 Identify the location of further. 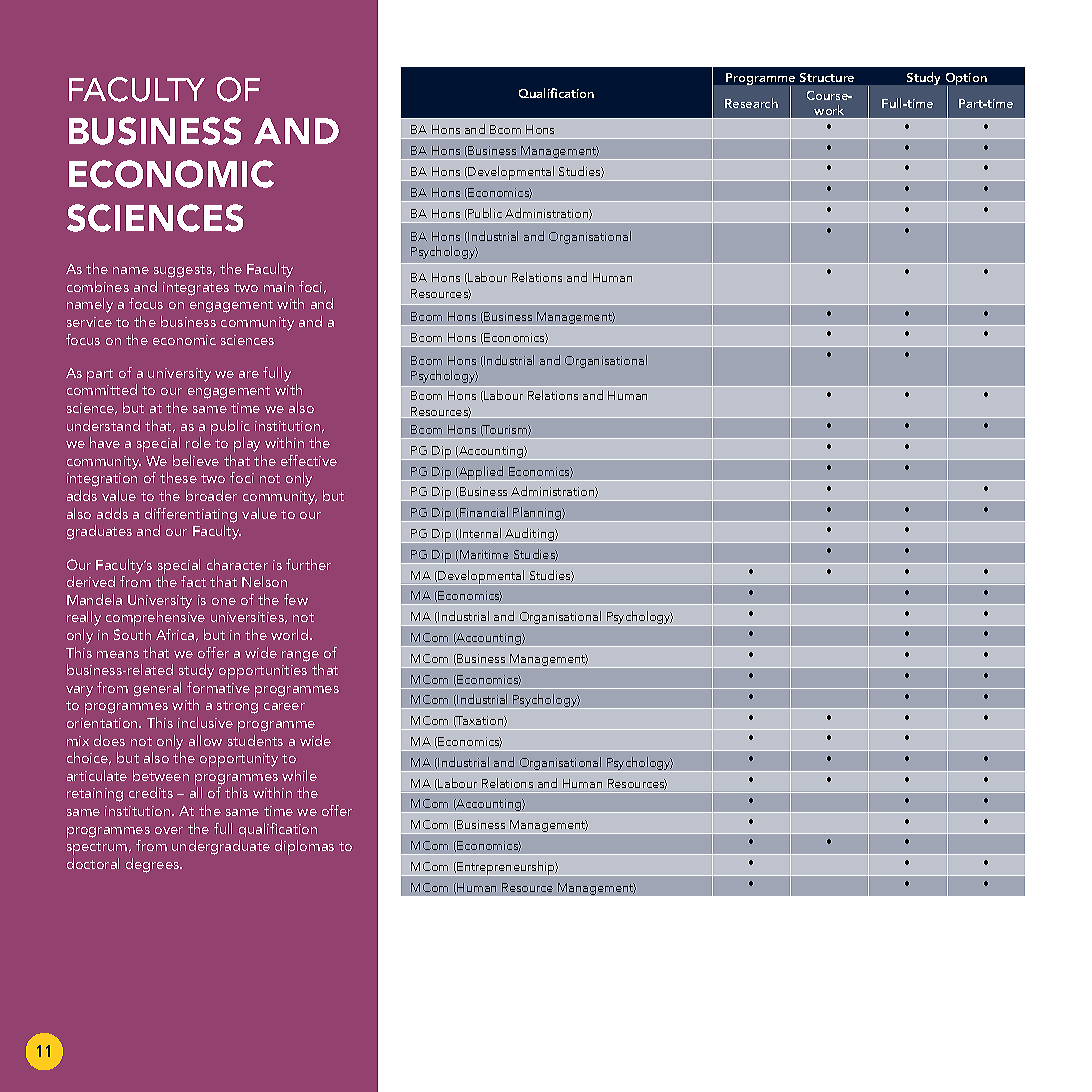
(308, 564).
